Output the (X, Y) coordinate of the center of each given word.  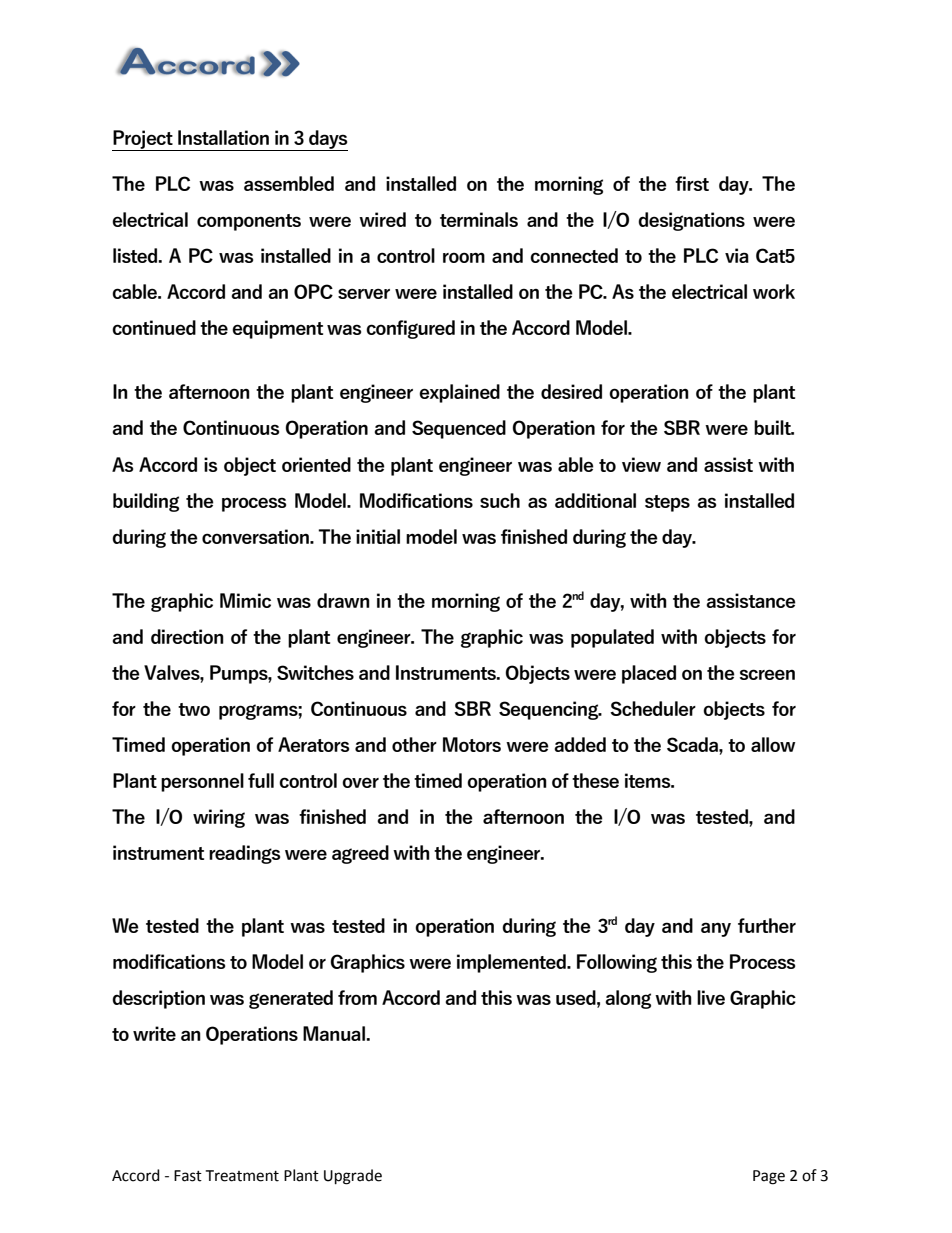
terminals (479, 219)
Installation (223, 137)
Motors (472, 744)
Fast (188, 1176)
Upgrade (353, 1177)
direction (187, 636)
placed (649, 674)
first (692, 183)
